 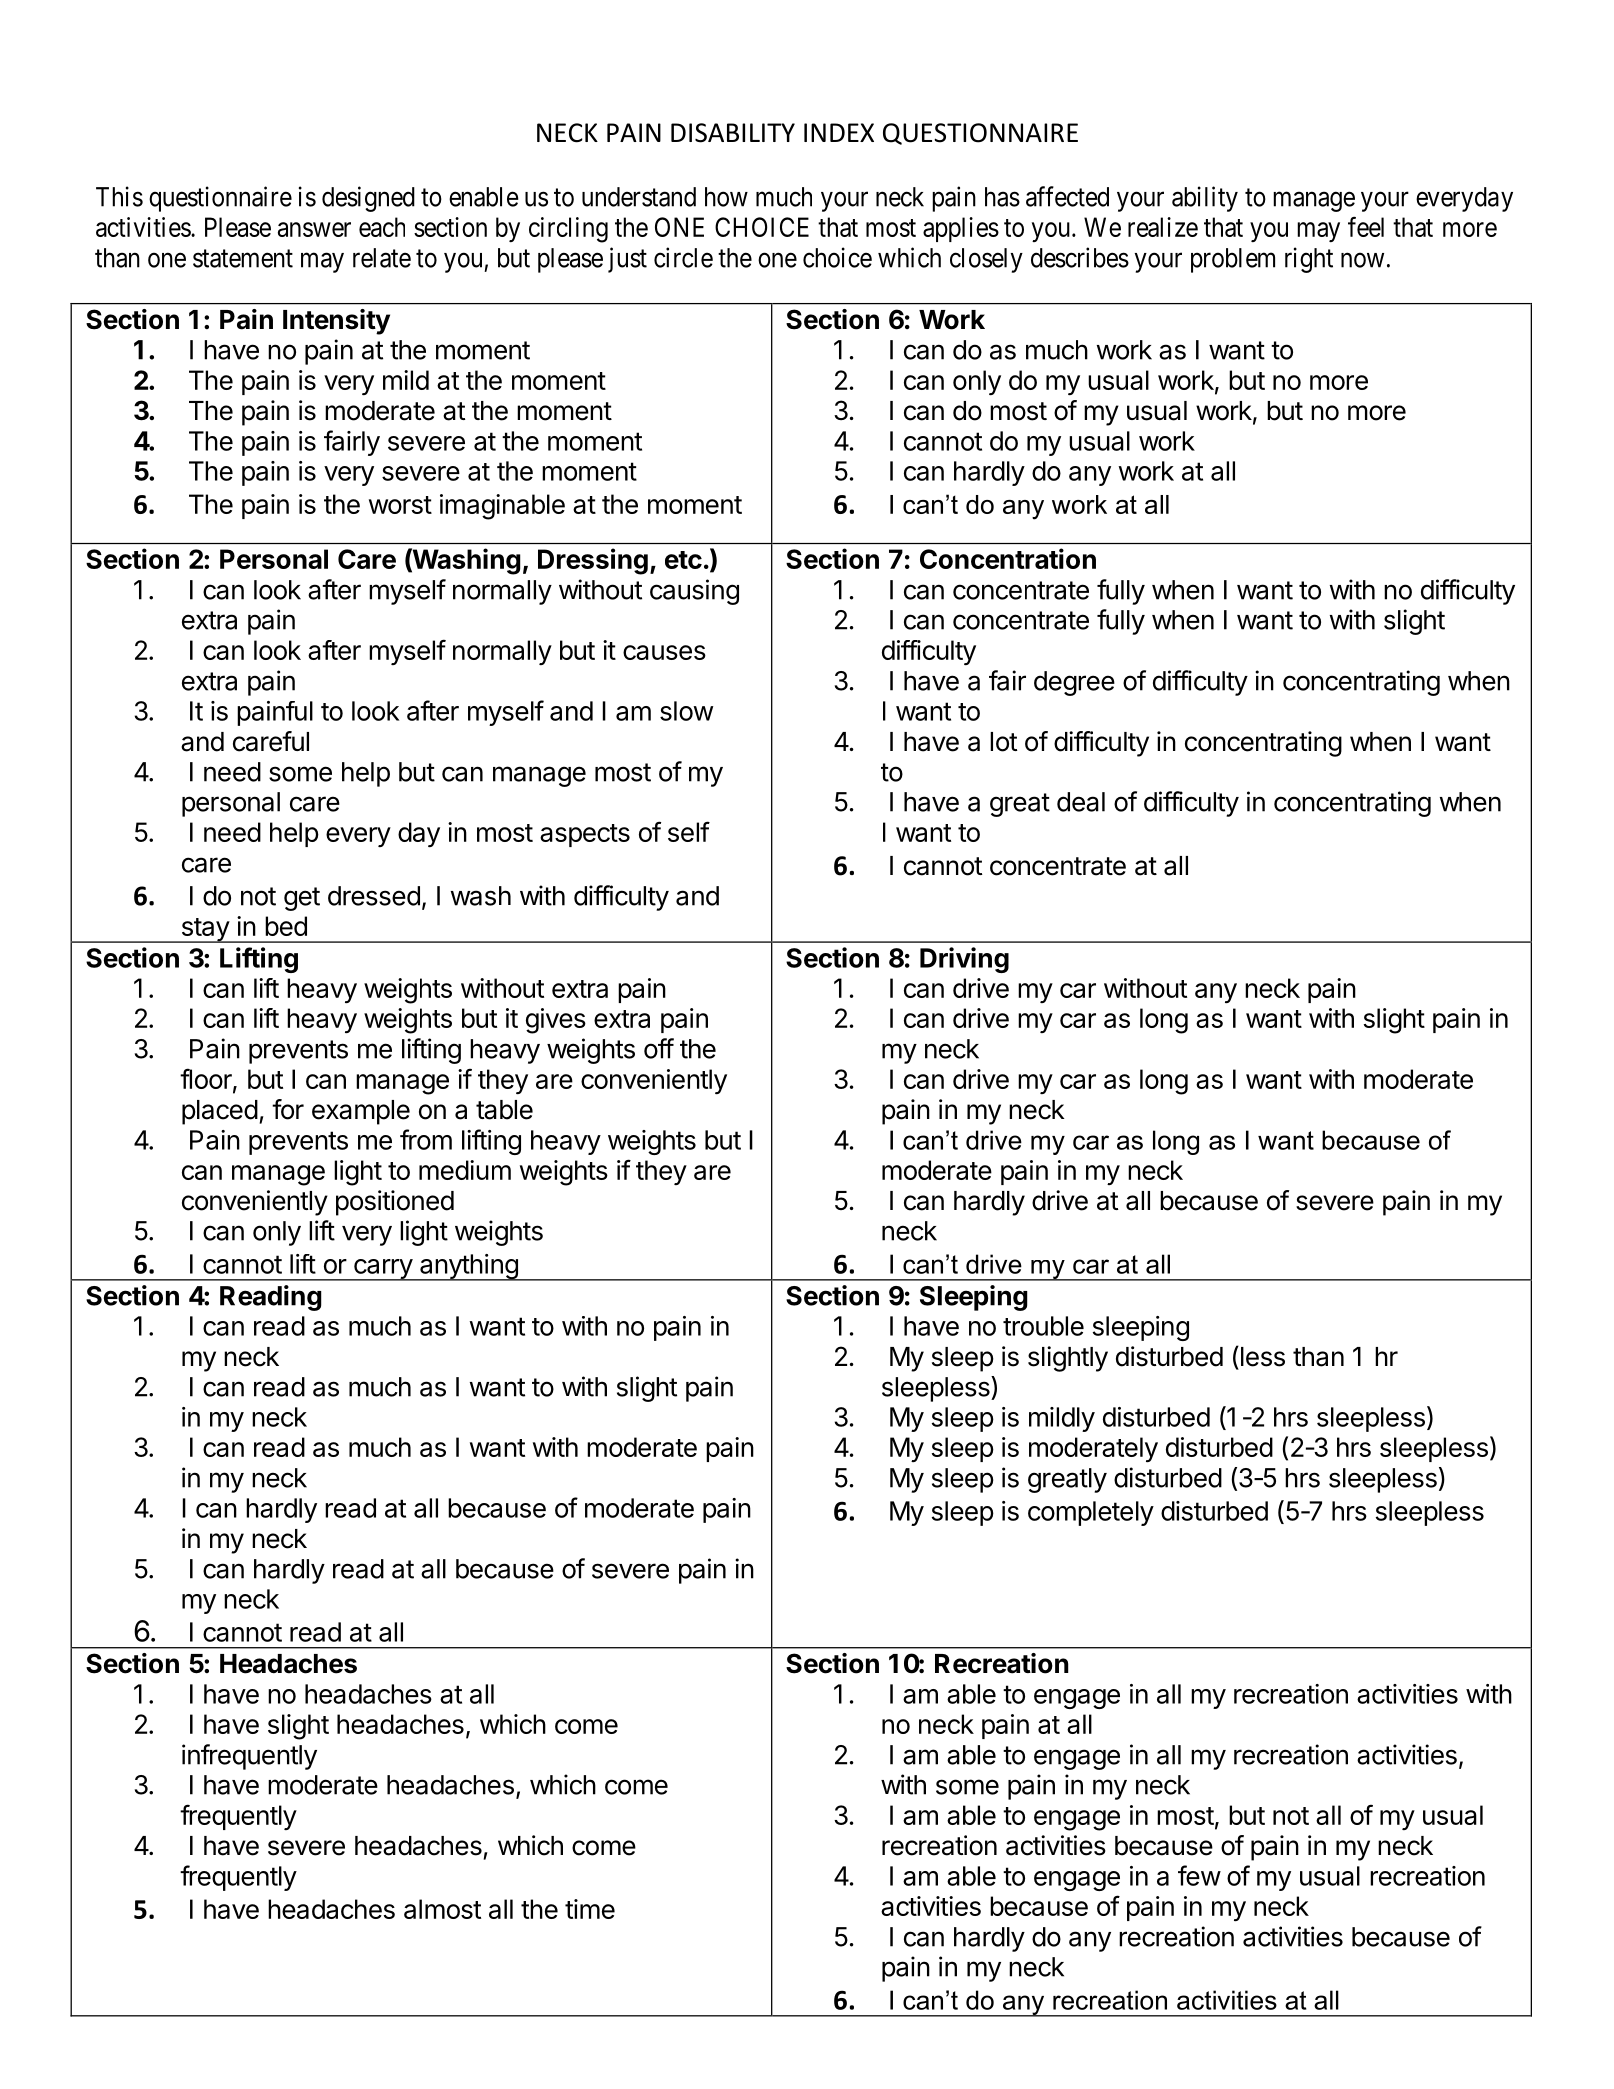 I want to click on deal, so click(x=1081, y=802).
